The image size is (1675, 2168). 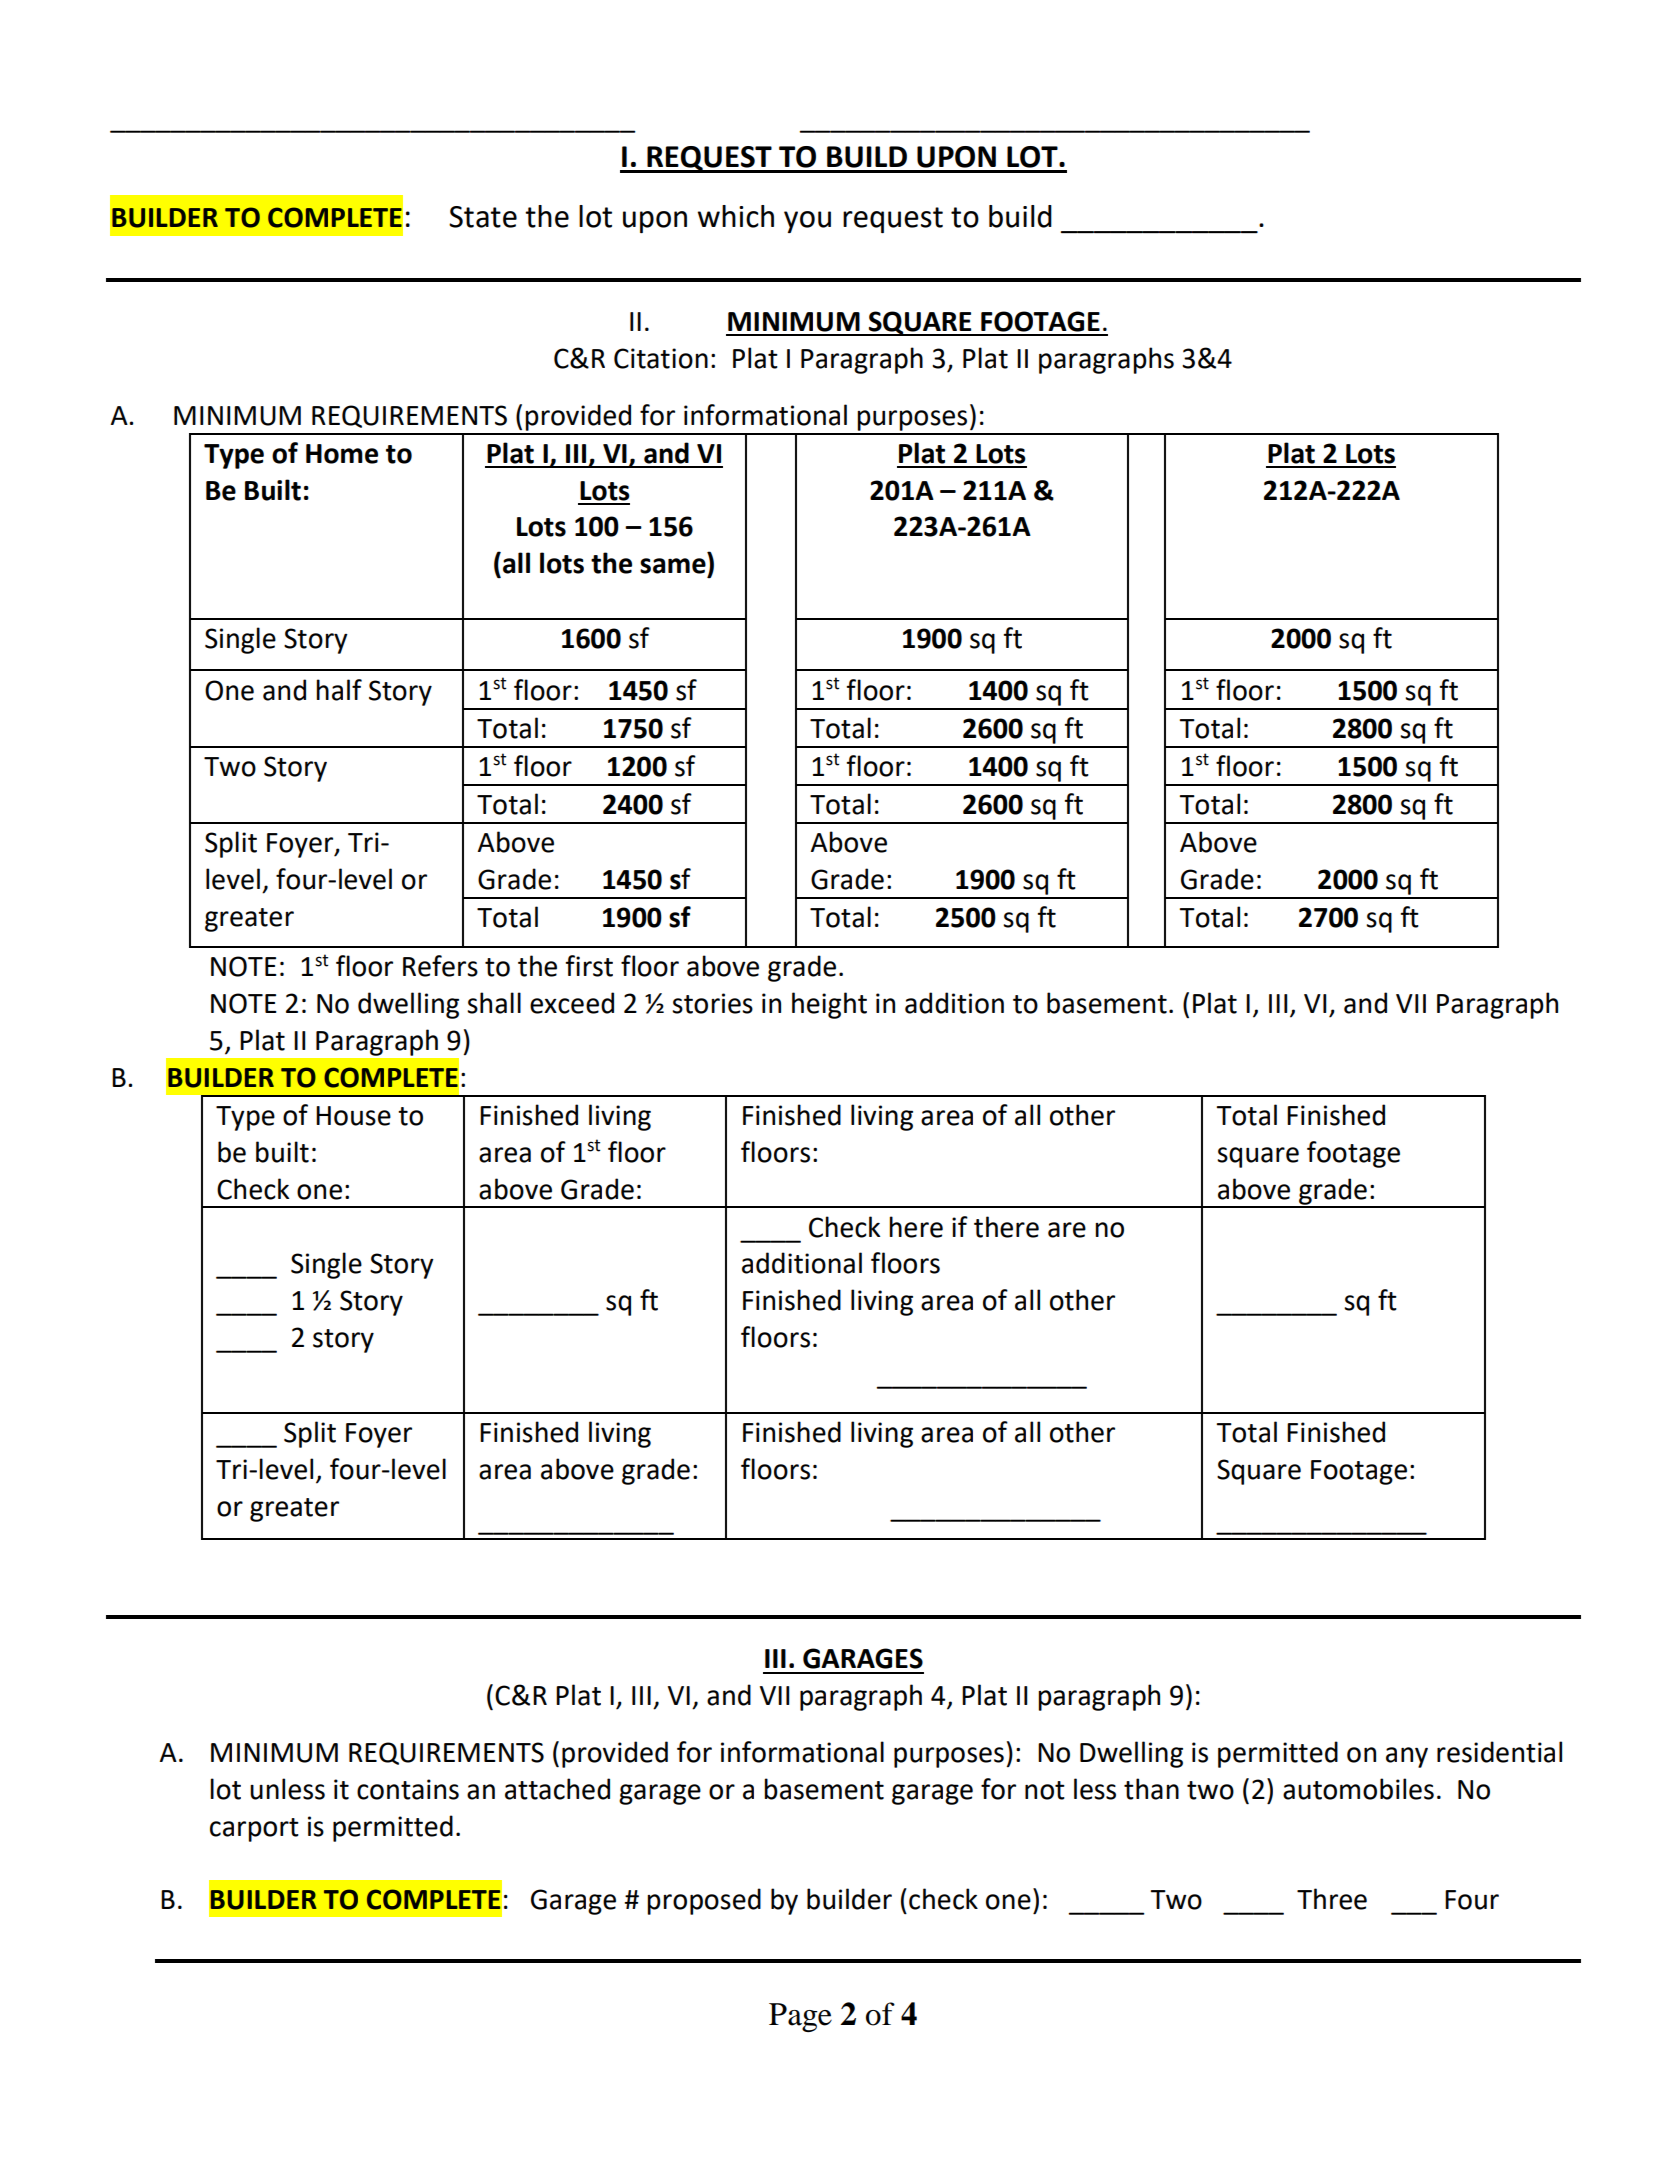 I want to click on State, so click(x=483, y=217).
